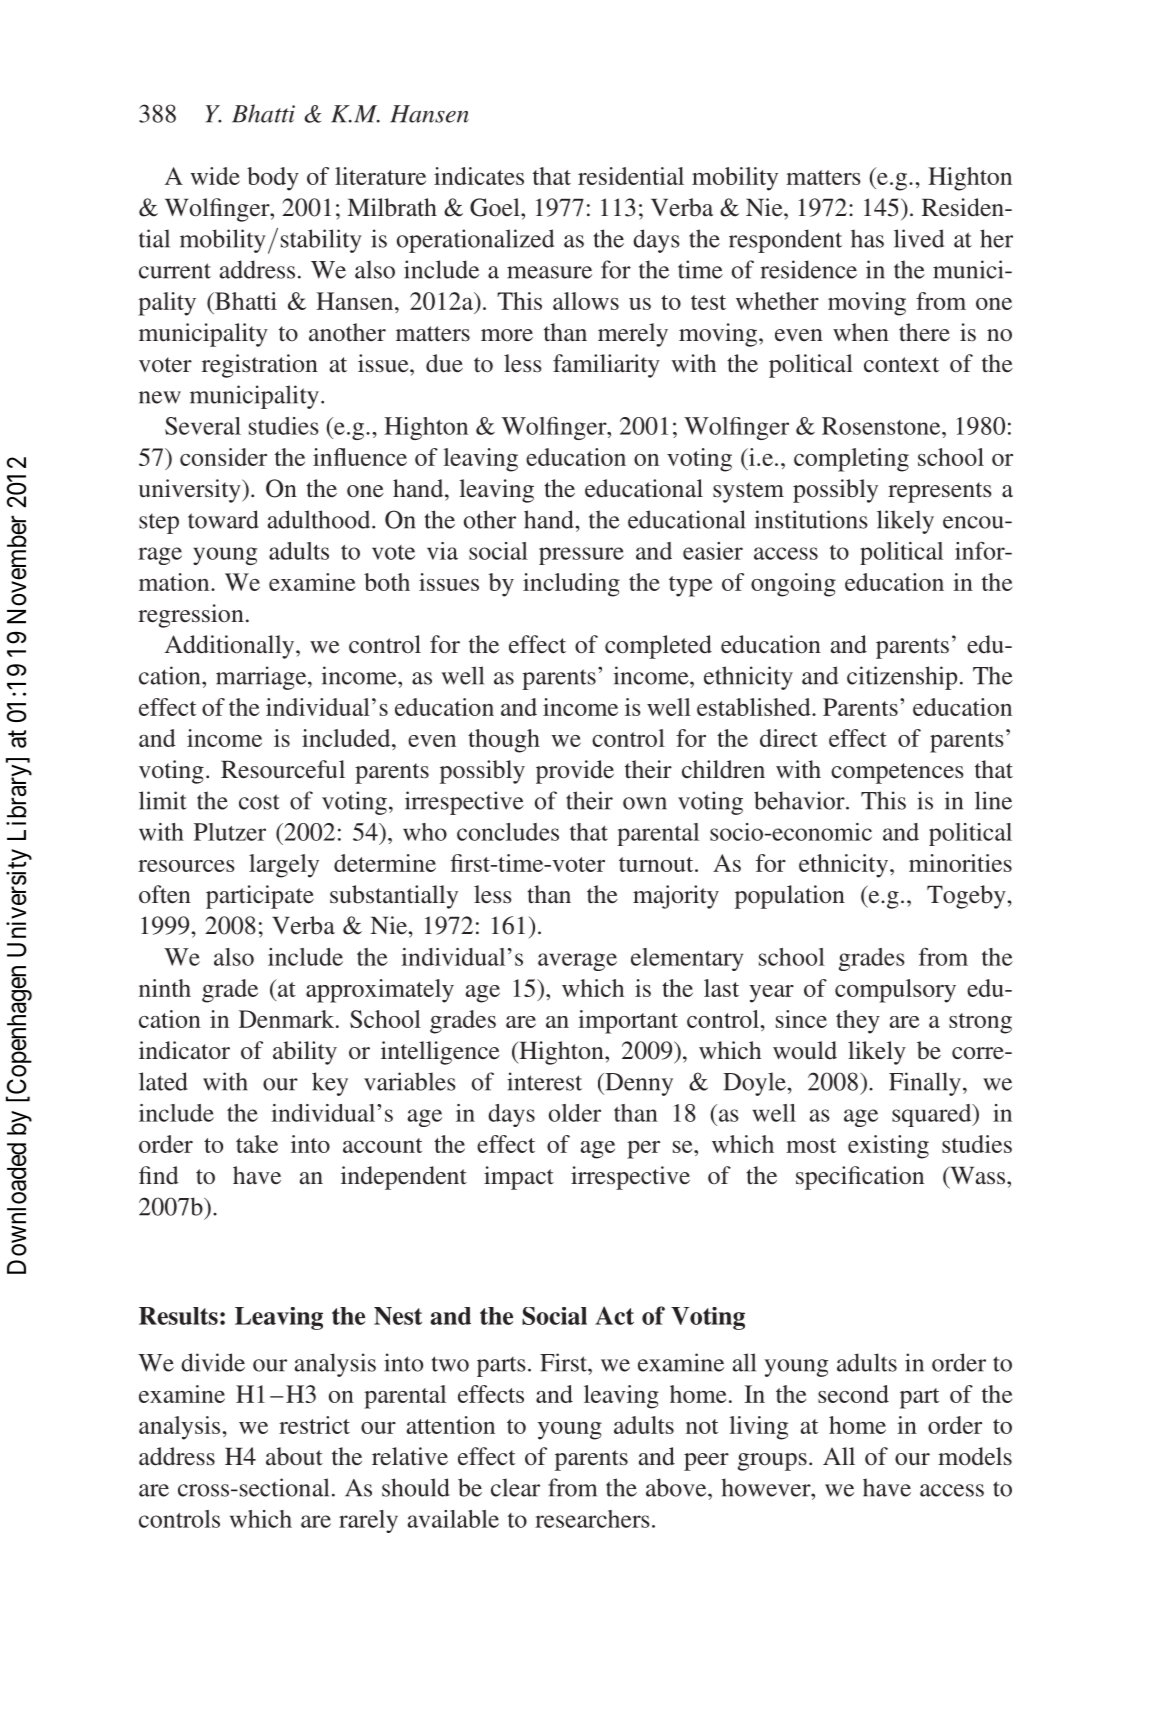  Describe the element at coordinates (549, 272) in the screenshot. I see `measure` at that location.
